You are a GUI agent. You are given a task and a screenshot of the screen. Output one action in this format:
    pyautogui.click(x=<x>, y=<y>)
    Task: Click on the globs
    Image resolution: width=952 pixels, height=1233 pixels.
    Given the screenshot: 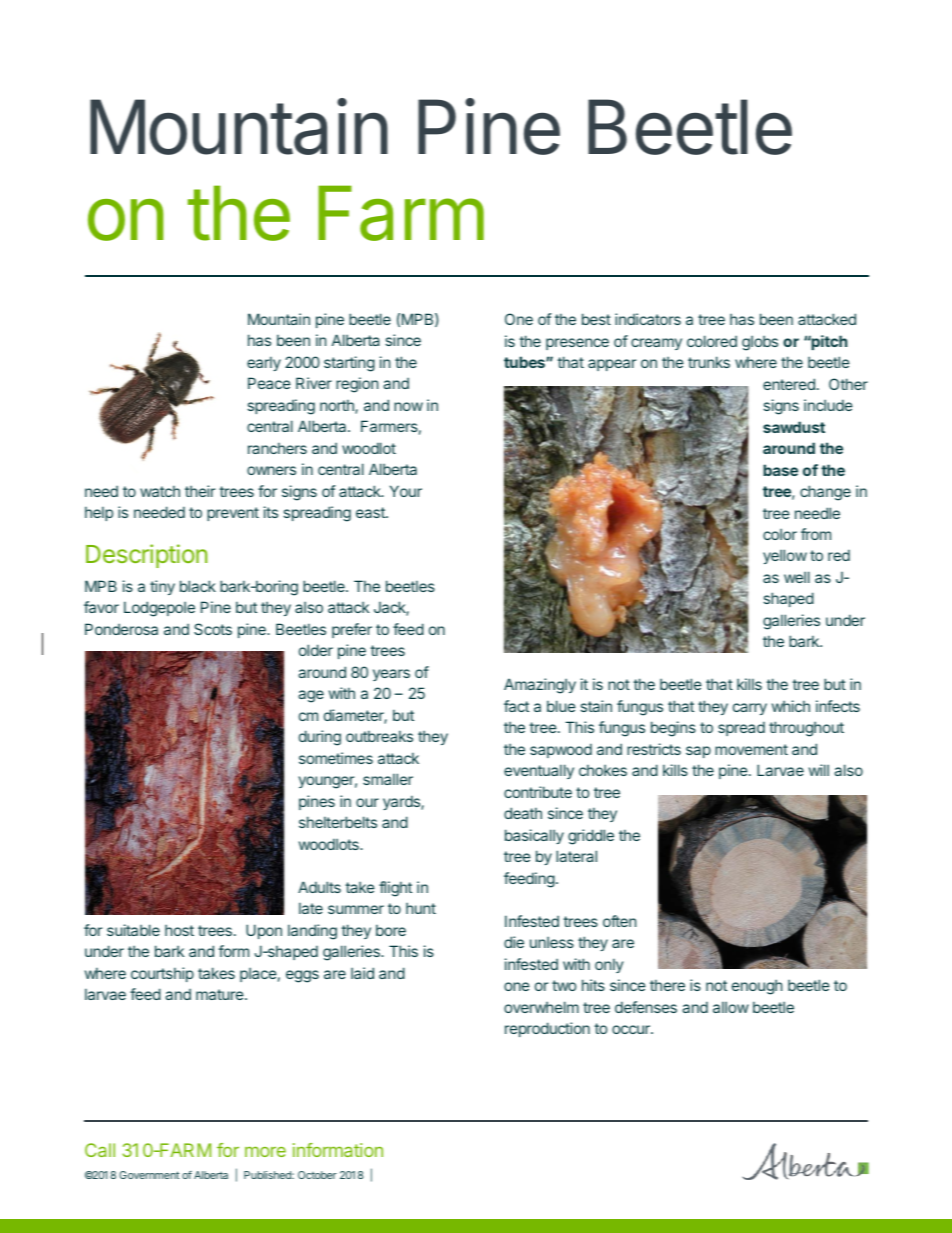 What is the action you would take?
    pyautogui.click(x=760, y=343)
